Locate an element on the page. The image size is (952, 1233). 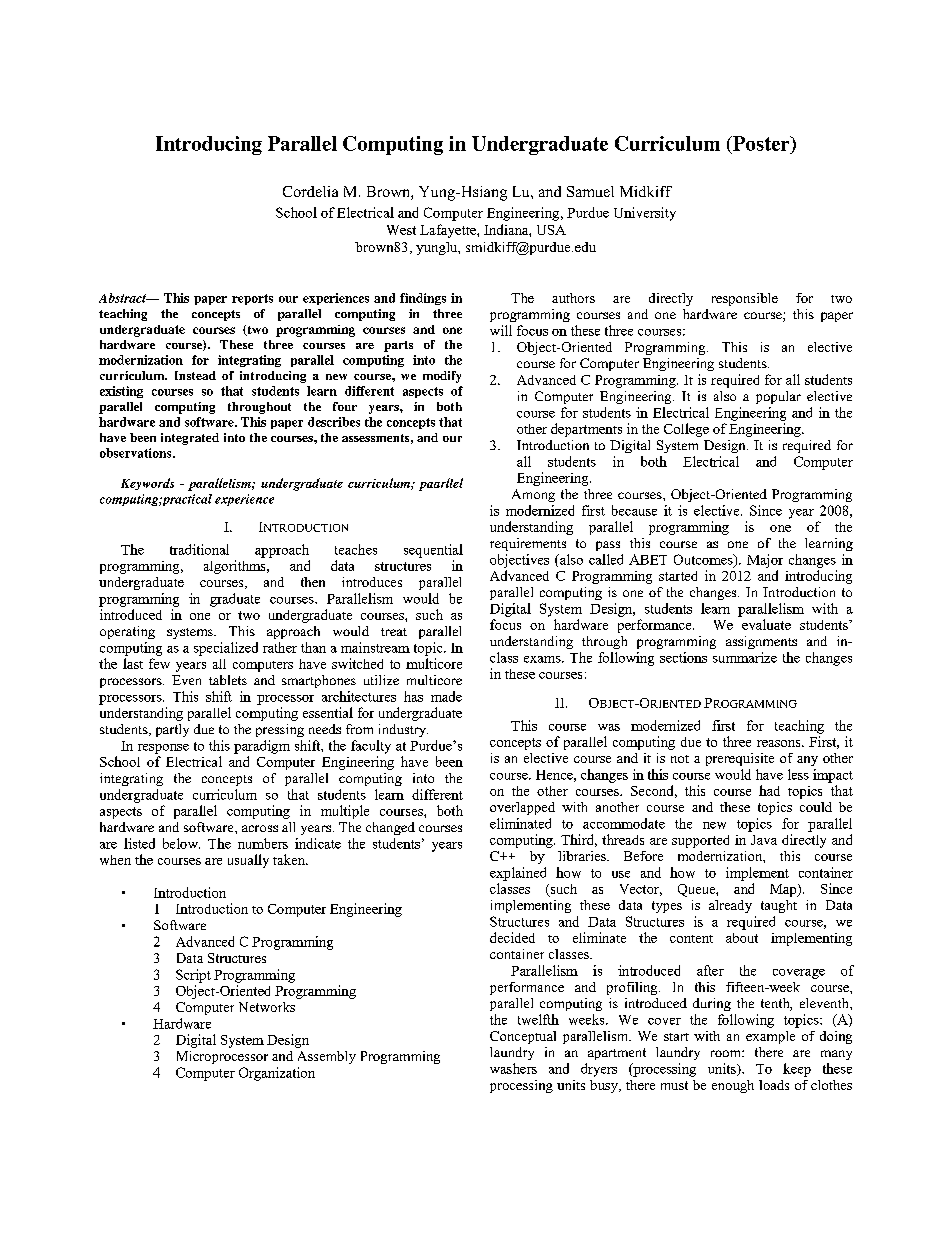
Cordelia is located at coordinates (310, 191).
